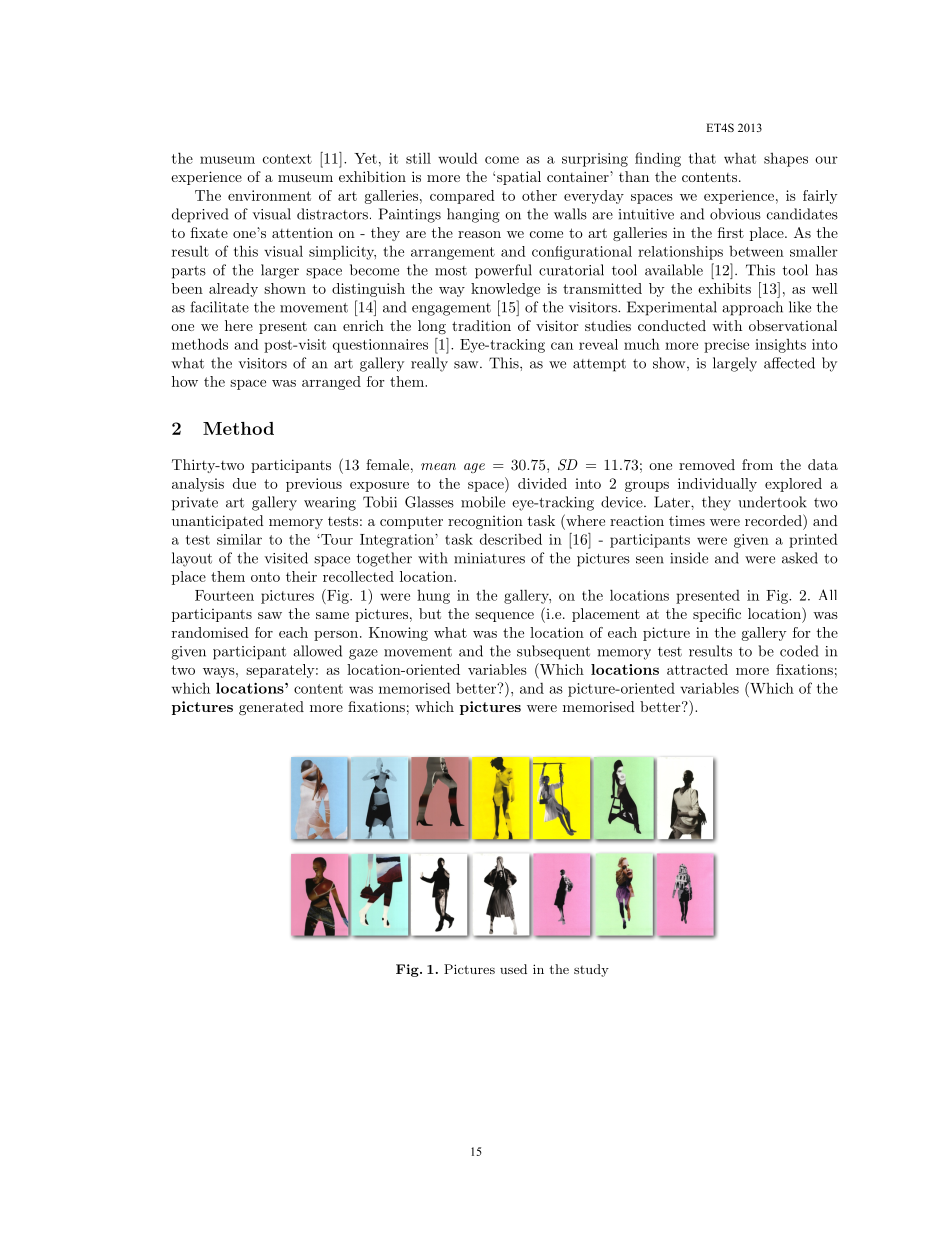 This page has height=1233, width=952. Describe the element at coordinates (800, 558) in the page. I see `asked` at that location.
